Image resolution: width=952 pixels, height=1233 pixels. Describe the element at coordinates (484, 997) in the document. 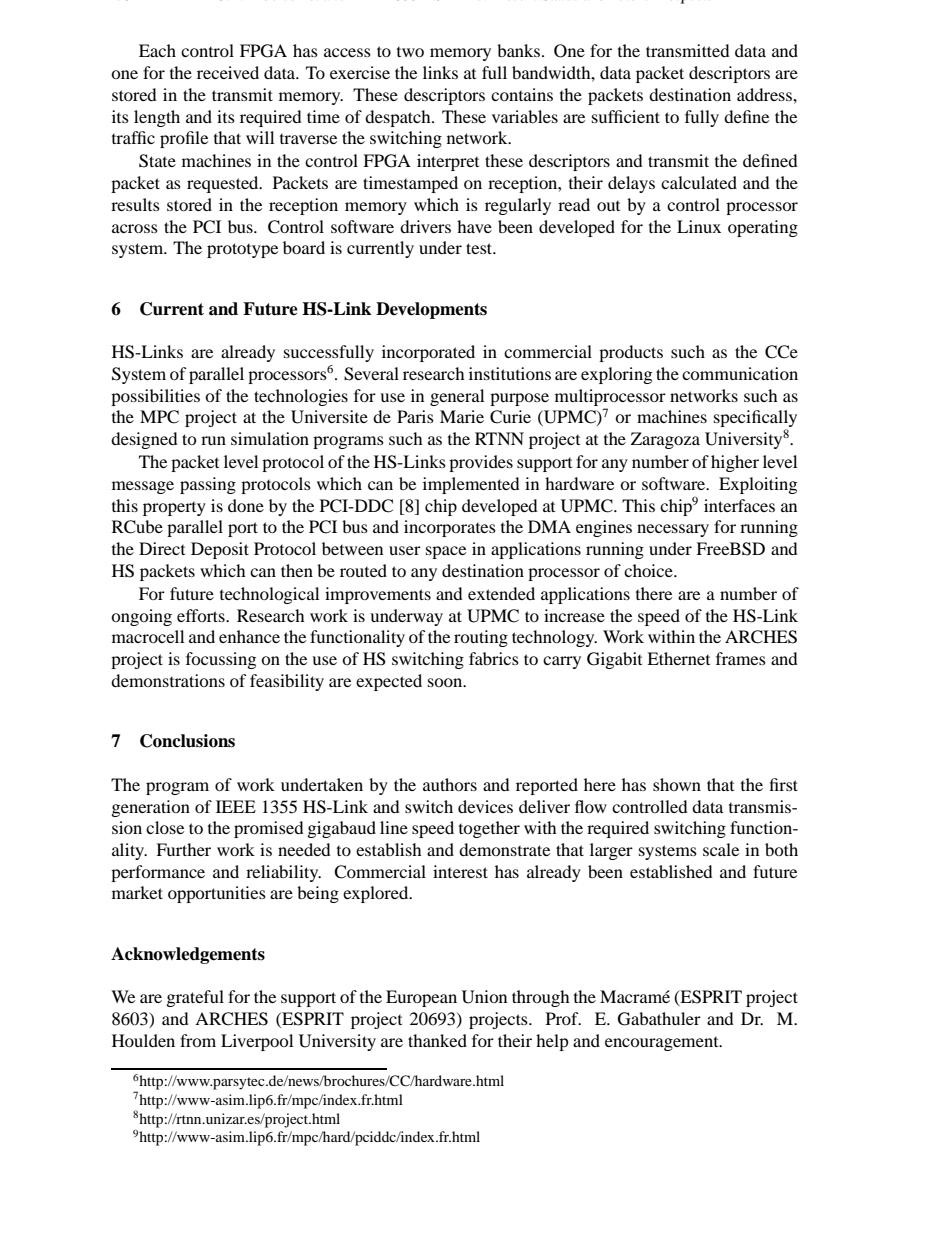

I see `Union` at that location.
